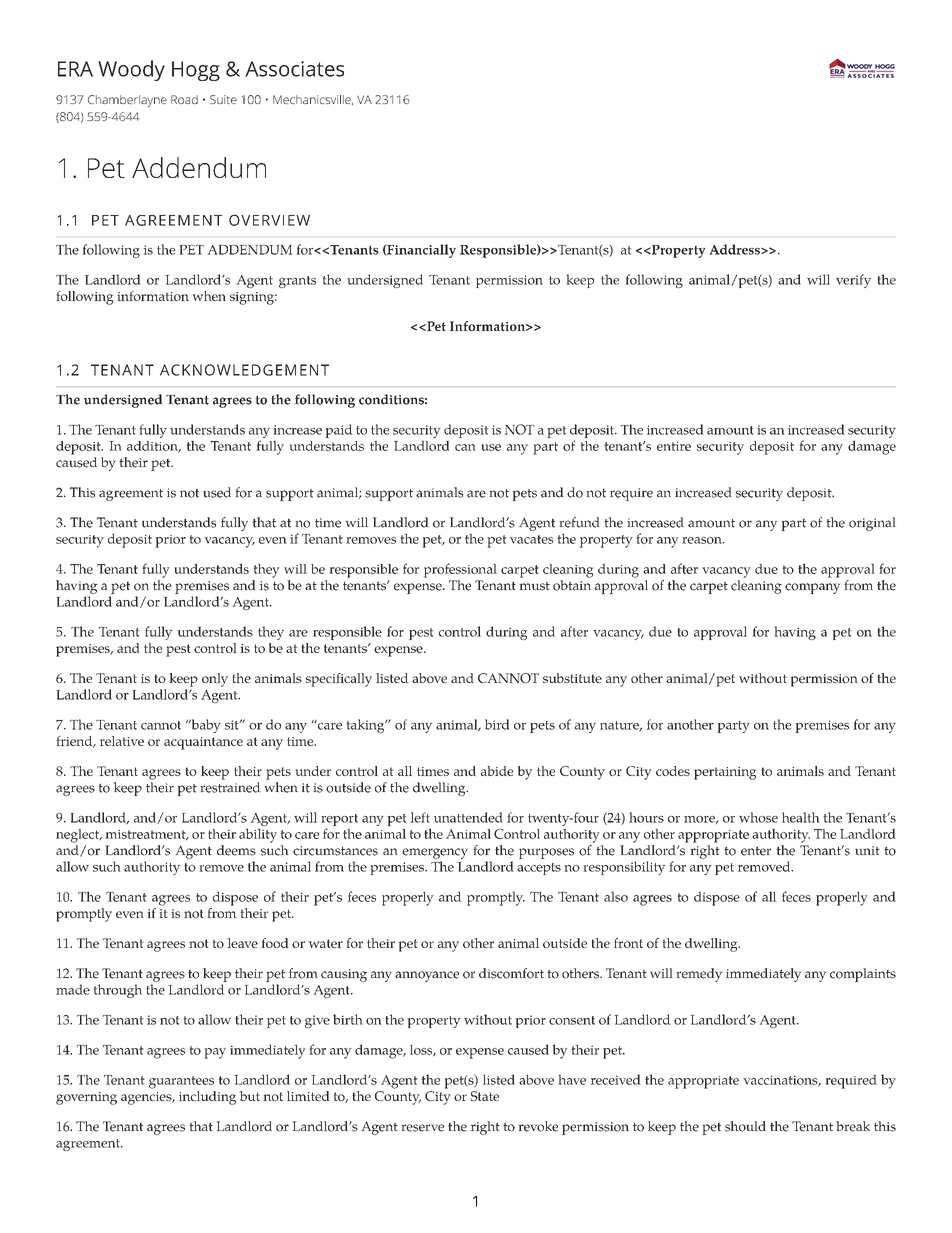  I want to click on Mechanicsville, so click(313, 100).
